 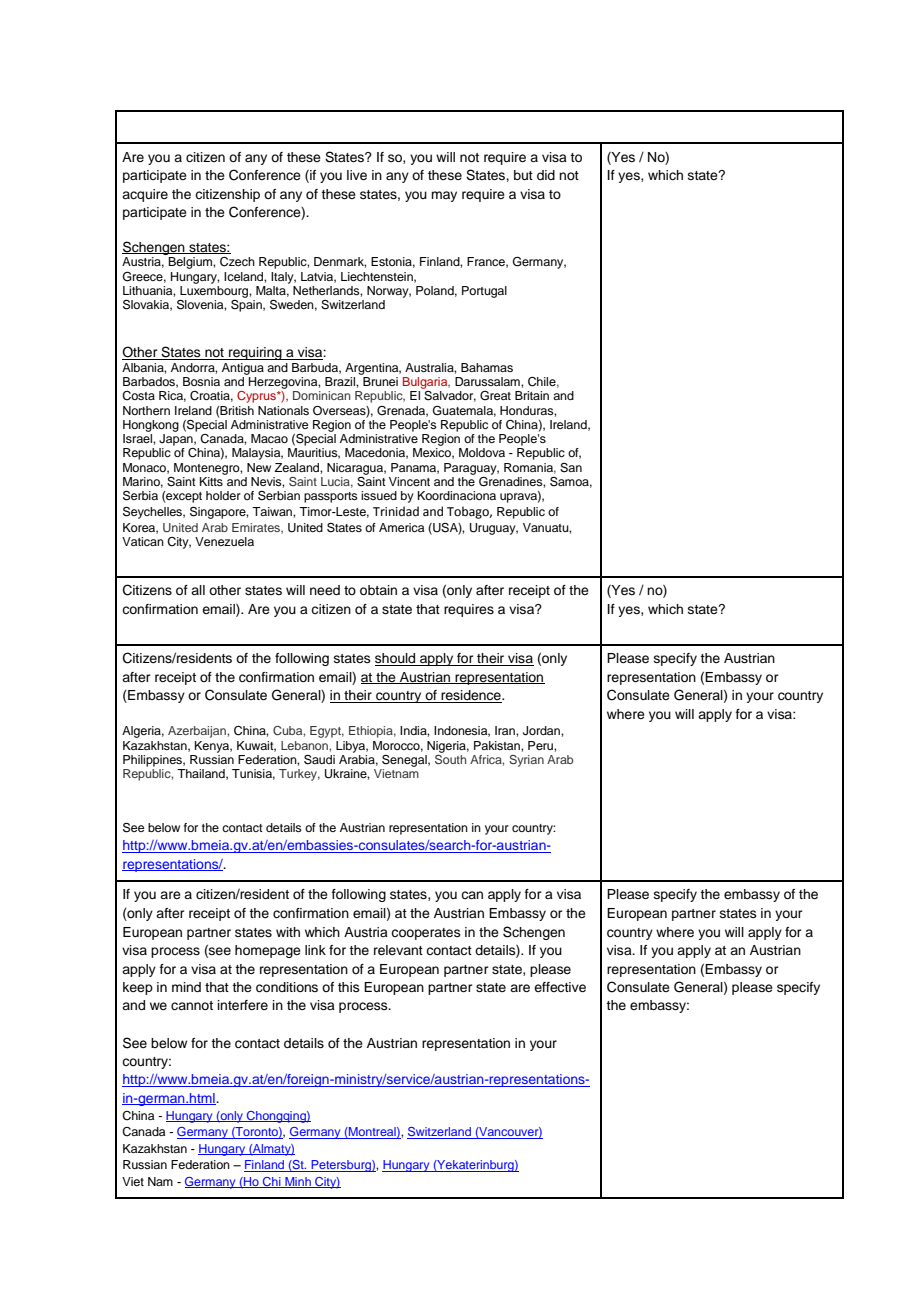 What do you see at coordinates (523, 175) in the screenshot?
I see `but` at bounding box center [523, 175].
